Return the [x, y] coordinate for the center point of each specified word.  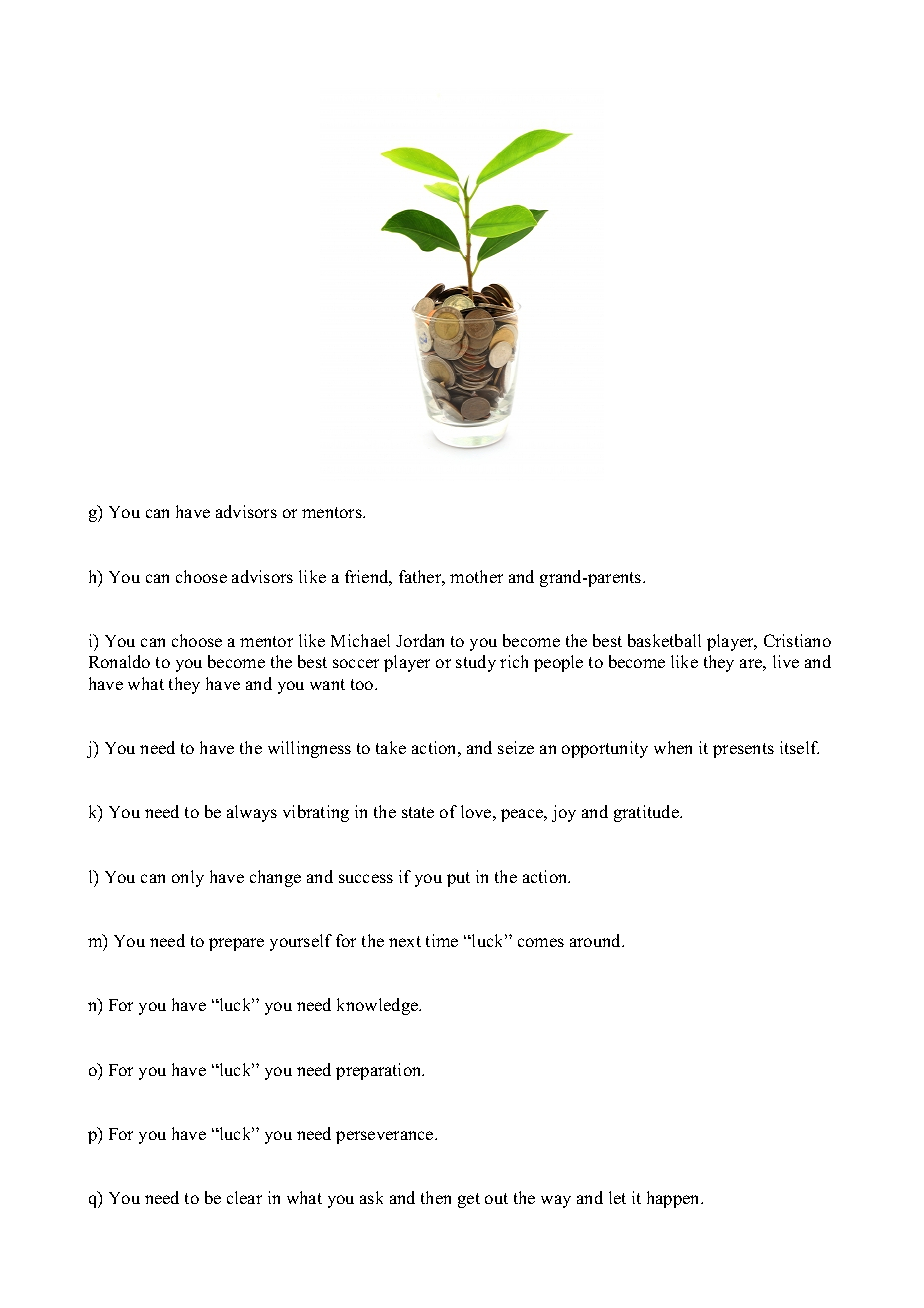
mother [476, 576]
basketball [664, 640]
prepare [236, 944]
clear [244, 1197]
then [436, 1197]
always [252, 813]
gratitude [647, 813]
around [597, 940]
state [418, 812]
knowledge [379, 1006]
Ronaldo [119, 661]
